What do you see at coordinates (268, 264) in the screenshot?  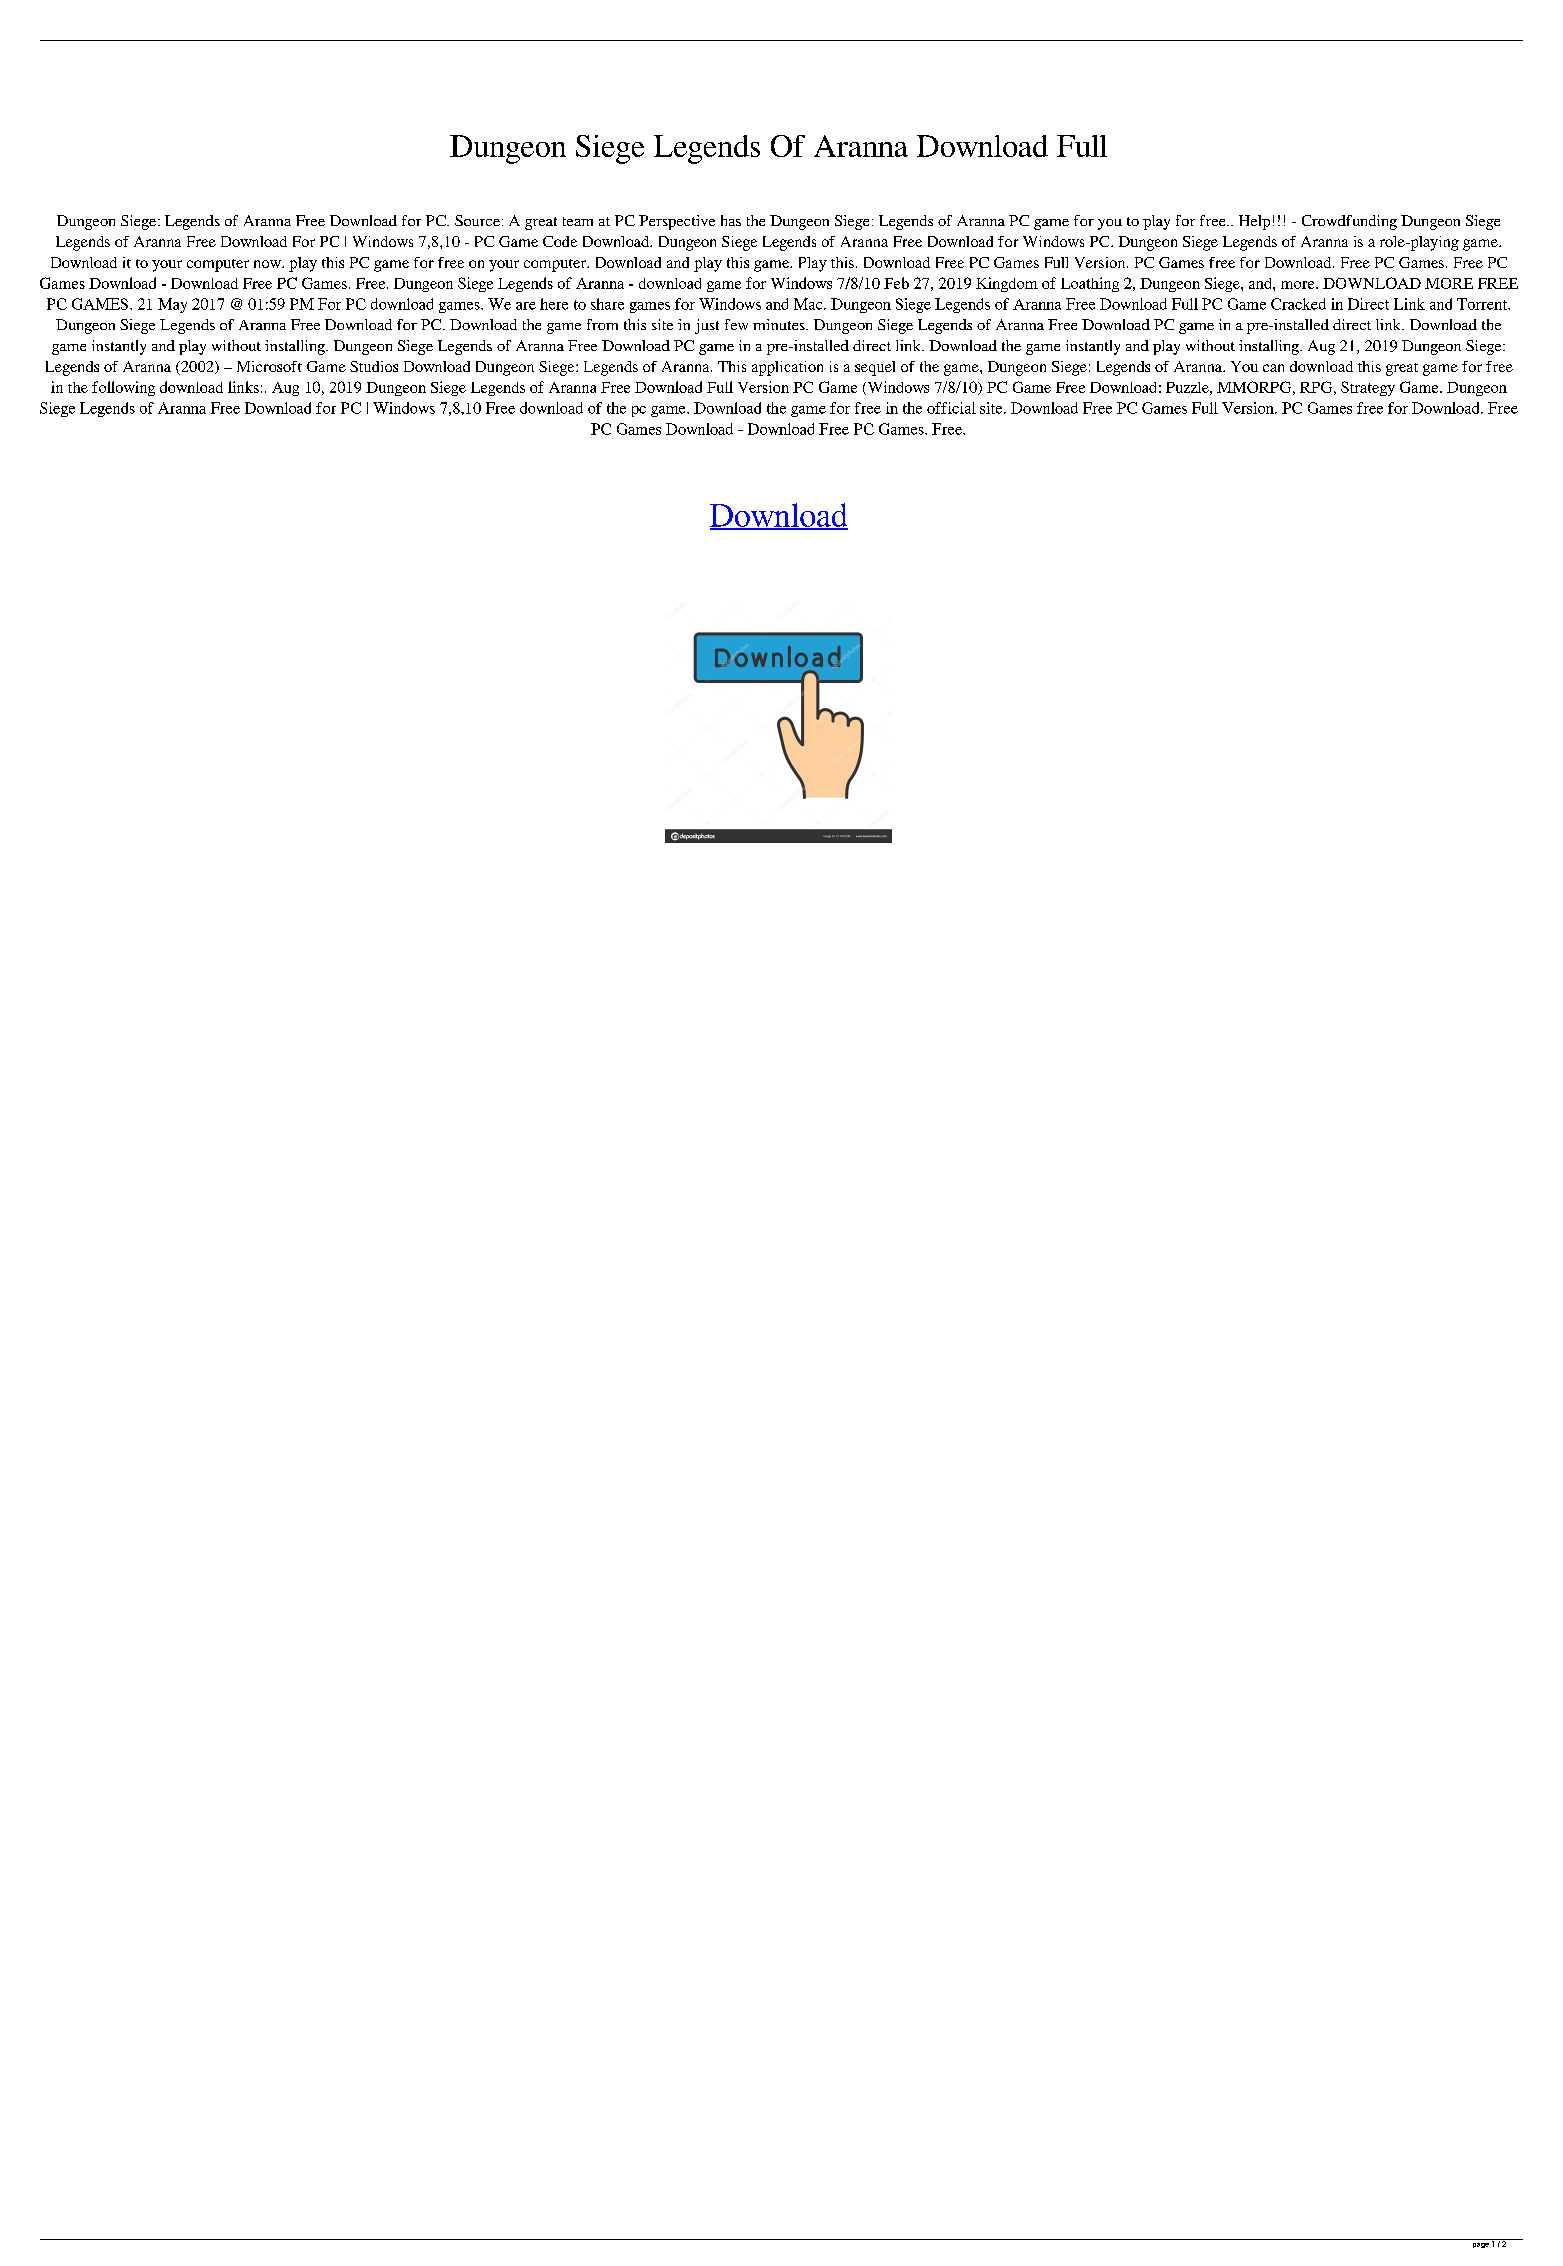 I see `now` at bounding box center [268, 264].
